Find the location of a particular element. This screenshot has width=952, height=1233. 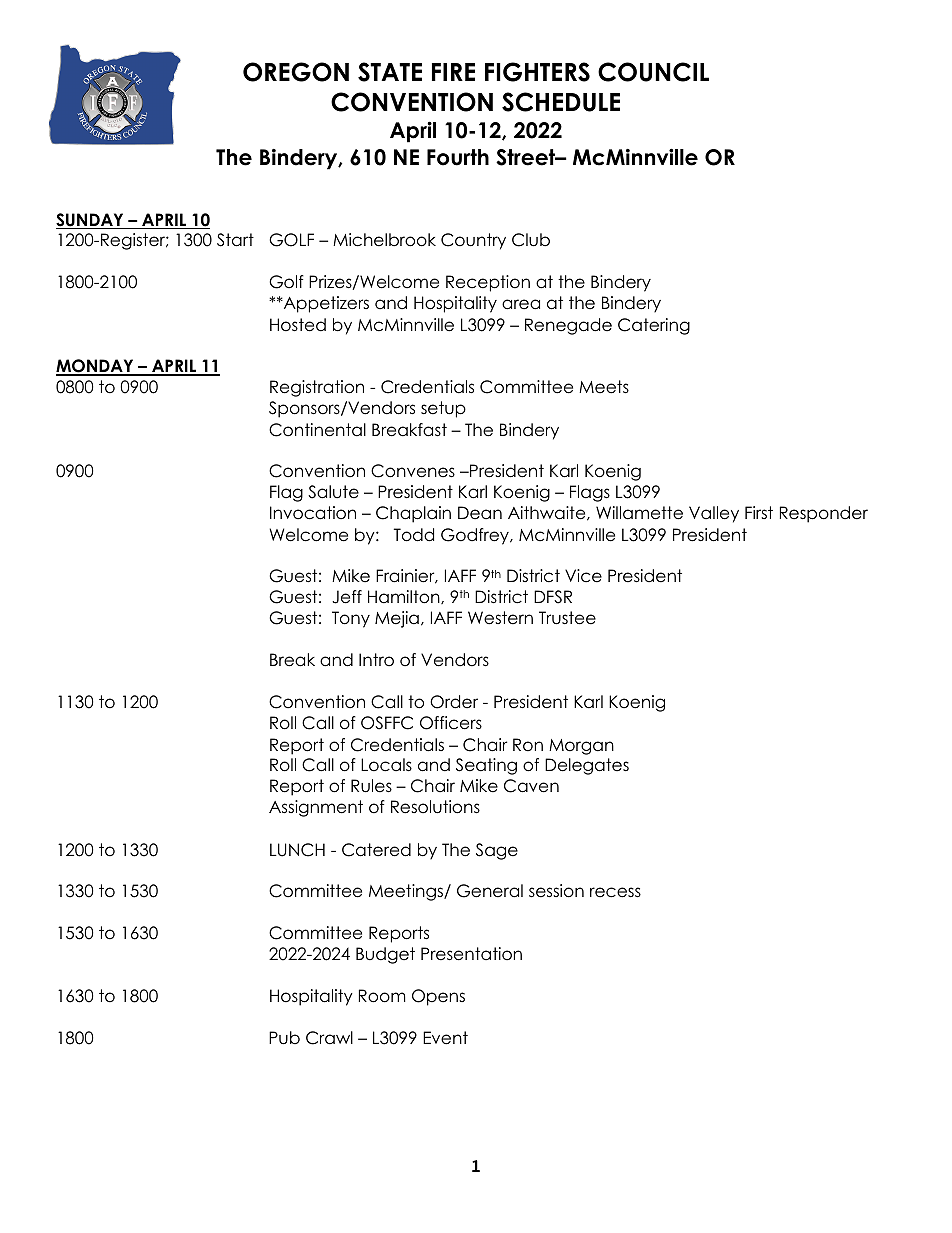

OREGON is located at coordinates (296, 72).
